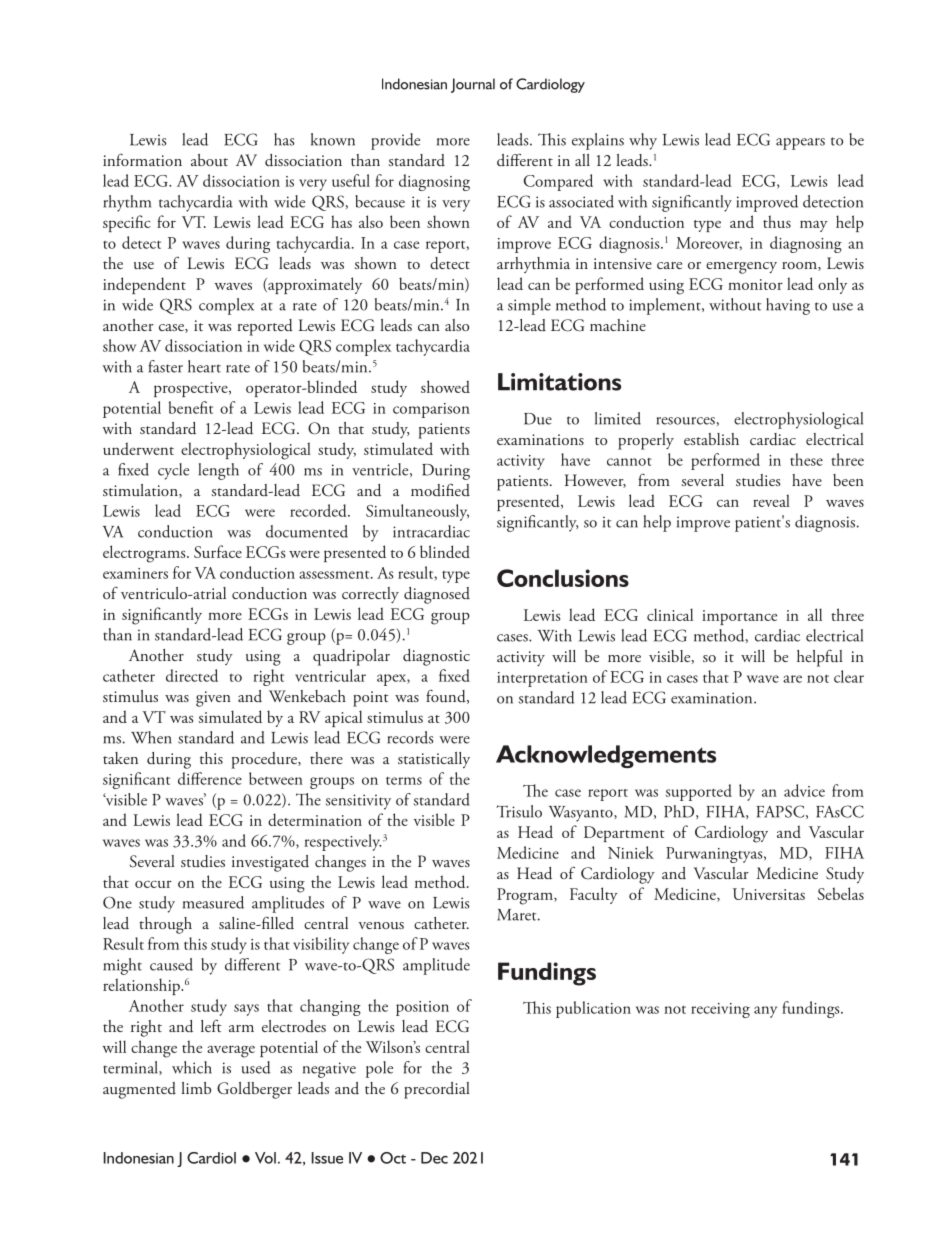  I want to click on about, so click(209, 160).
